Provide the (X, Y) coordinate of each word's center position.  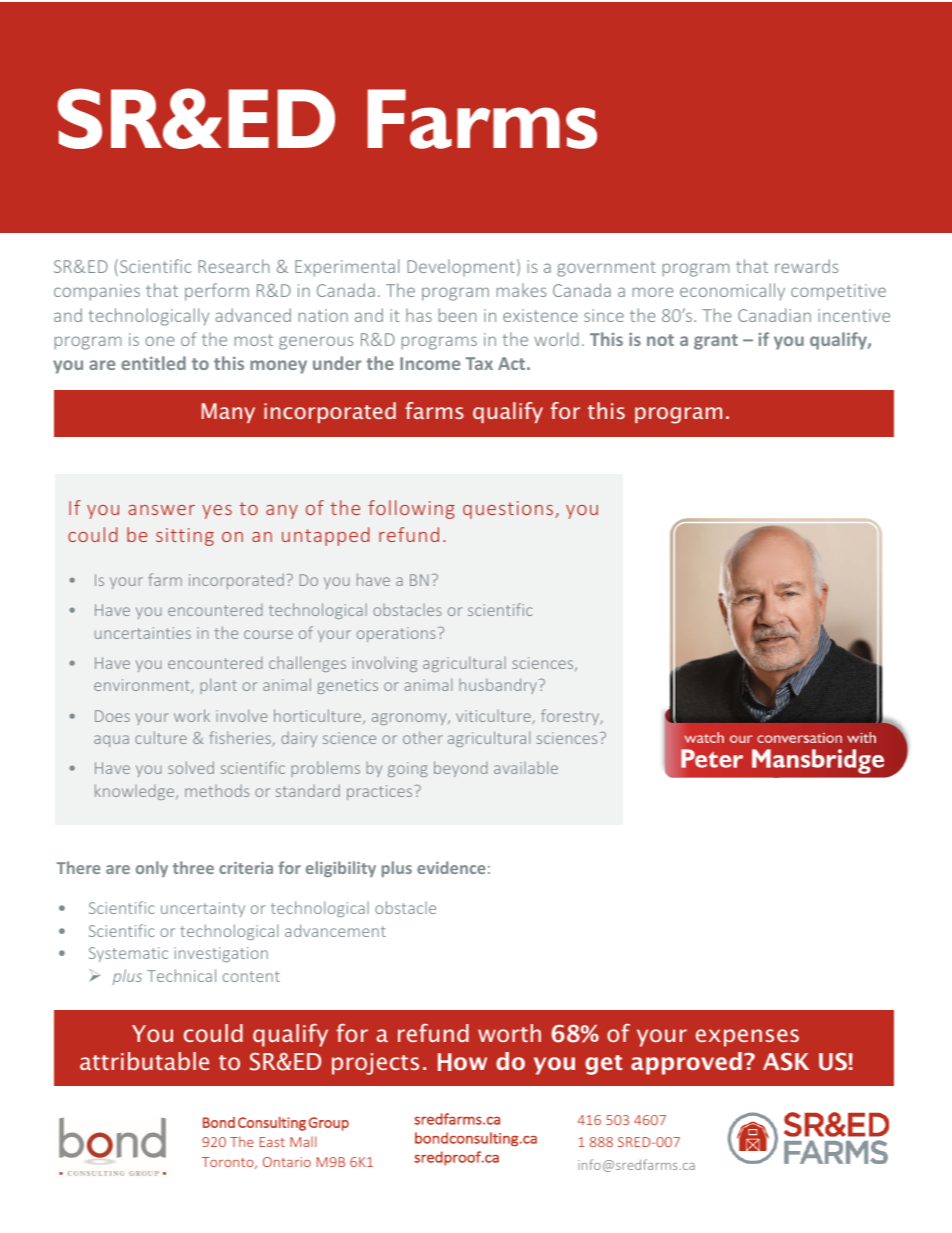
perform (217, 292)
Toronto (229, 1163)
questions (508, 510)
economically (732, 291)
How (462, 1062)
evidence (451, 867)
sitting (185, 537)
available (526, 767)
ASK (786, 1062)
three (193, 867)
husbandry (498, 686)
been (457, 315)
